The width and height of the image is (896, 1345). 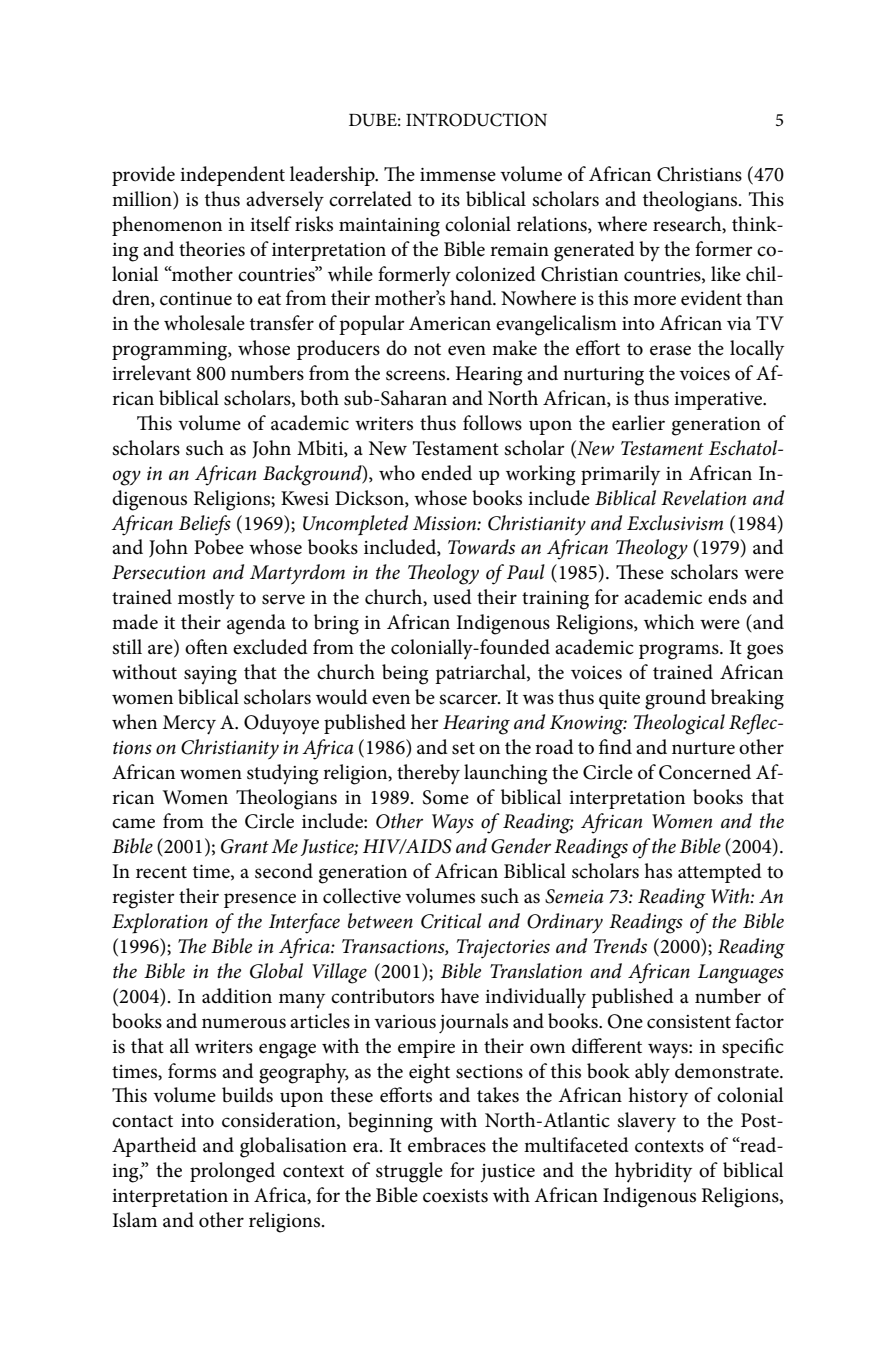 I want to click on Critical, so click(x=451, y=921).
